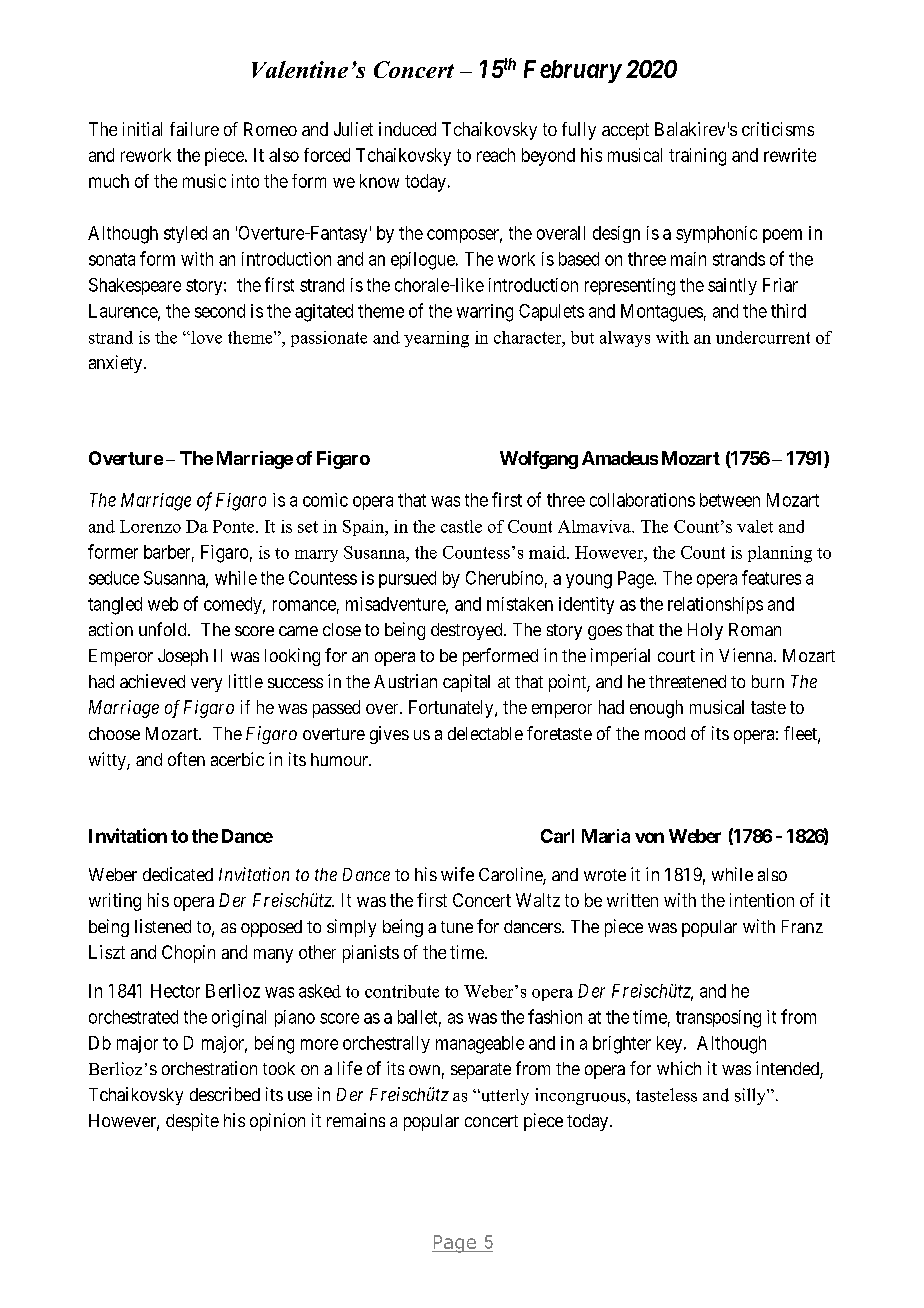  I want to click on described, so click(225, 1094).
